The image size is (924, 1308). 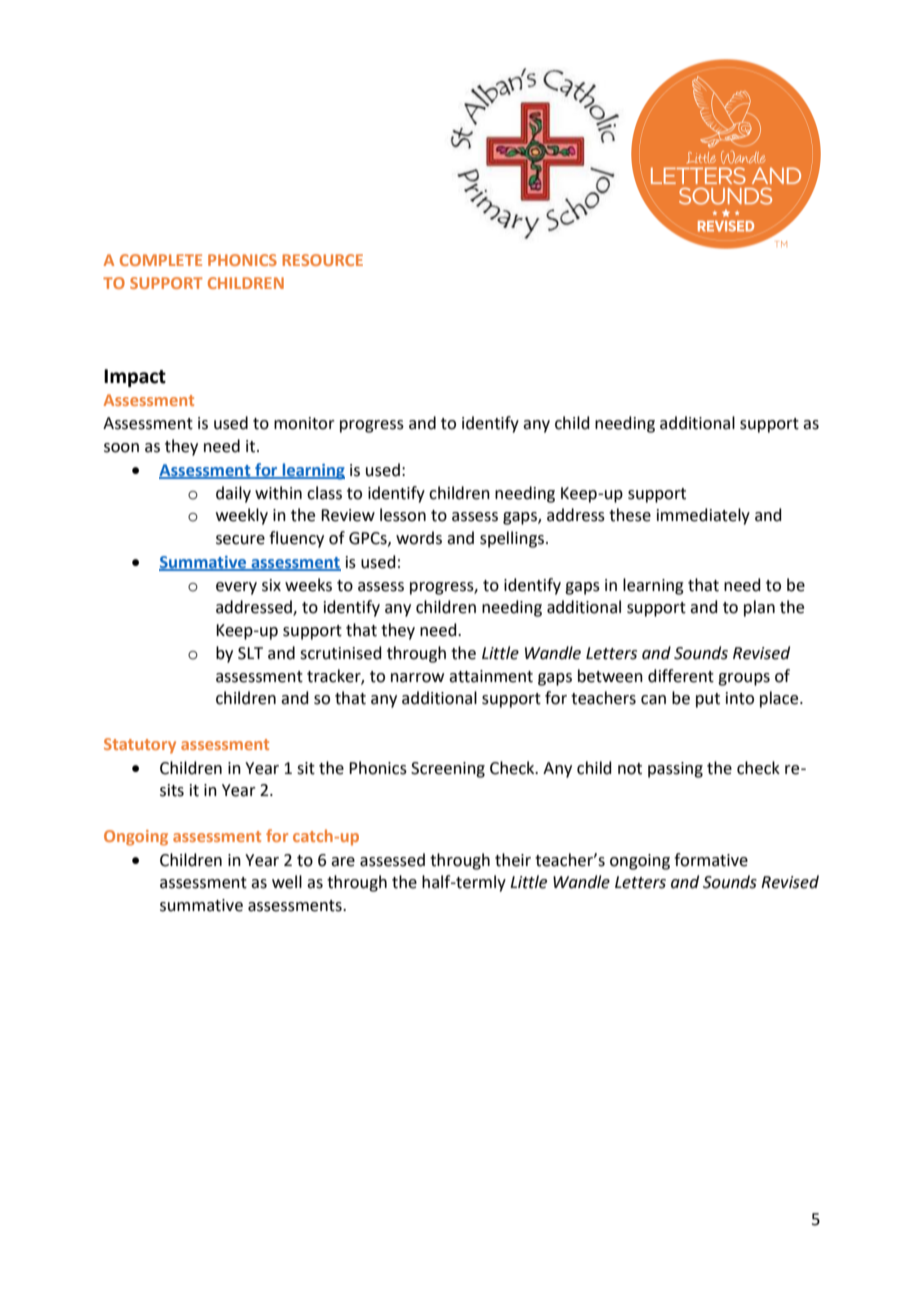 I want to click on their, so click(x=513, y=860).
